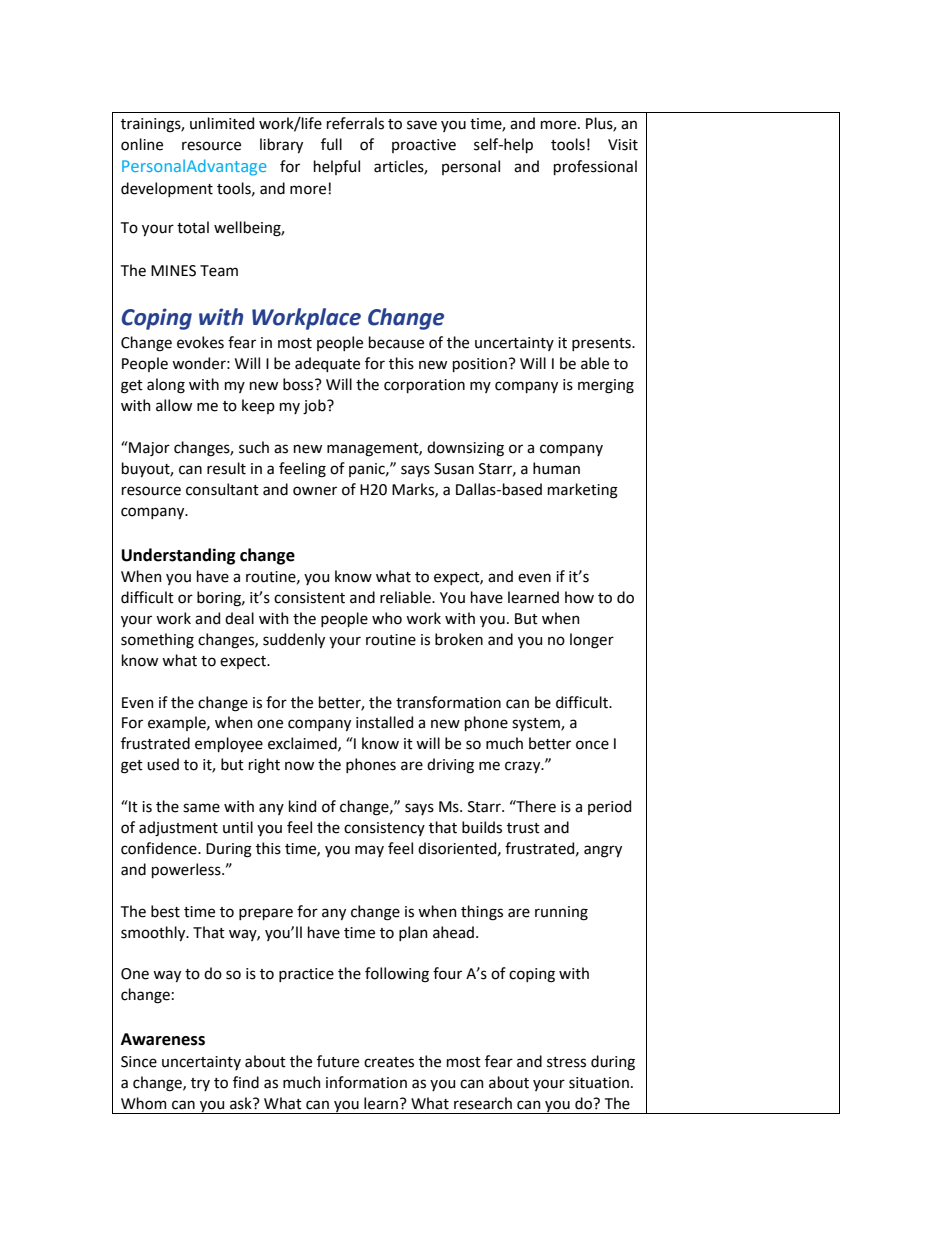 Image resolution: width=952 pixels, height=1233 pixels. What do you see at coordinates (355, 123) in the image?
I see `referrals` at bounding box center [355, 123].
